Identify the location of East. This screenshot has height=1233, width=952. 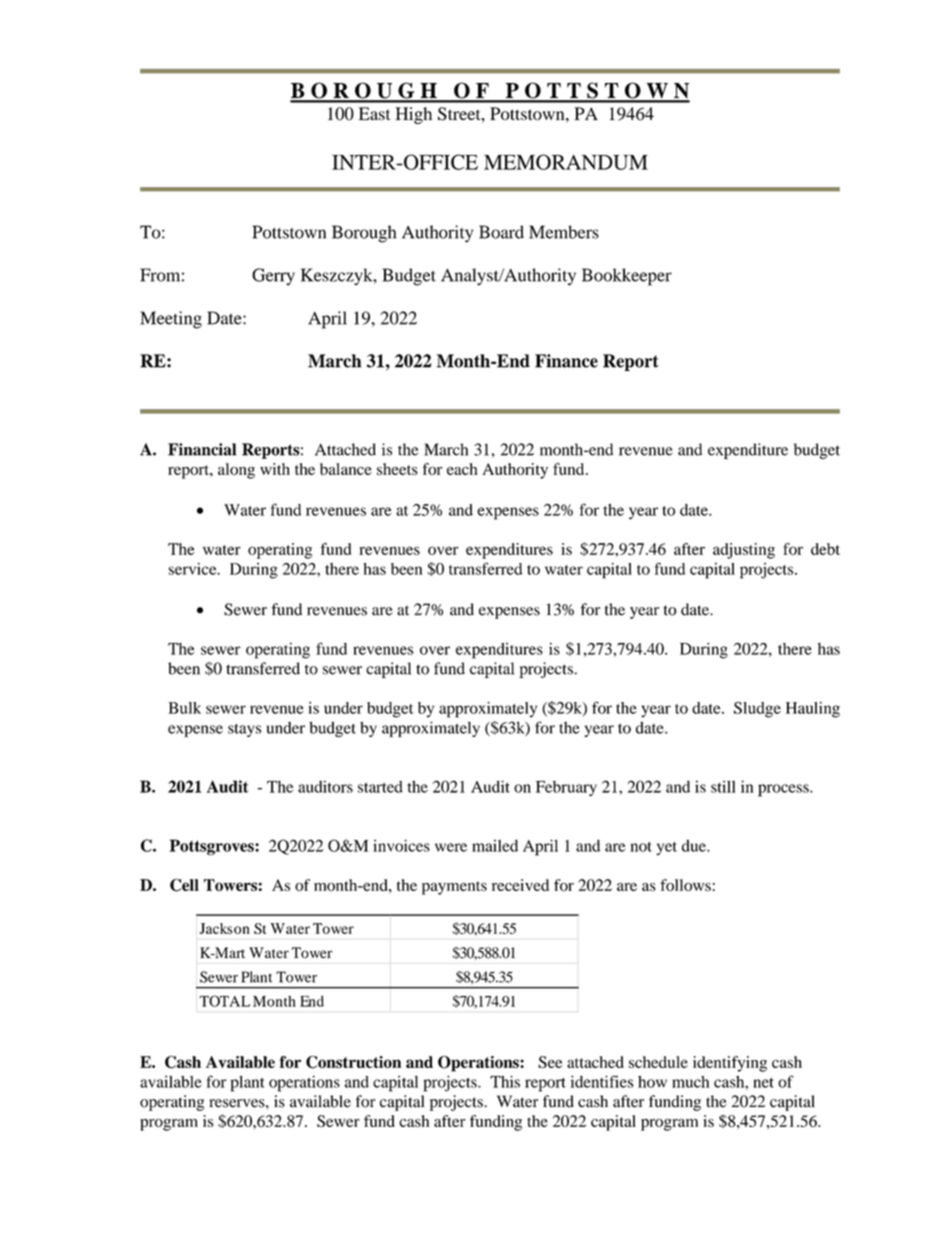
(375, 113).
